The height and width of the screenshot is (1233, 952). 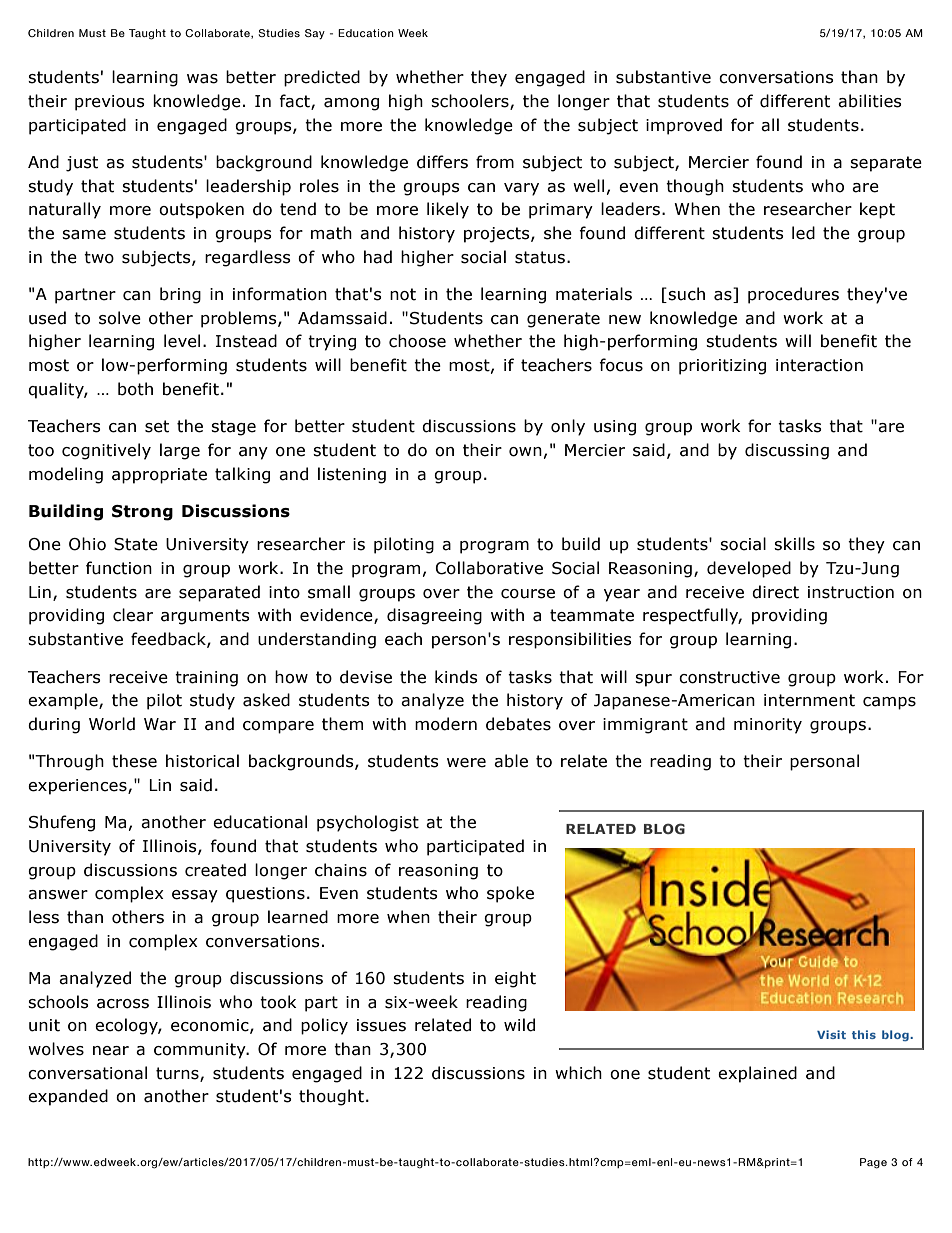 I want to click on chains, so click(x=341, y=870).
